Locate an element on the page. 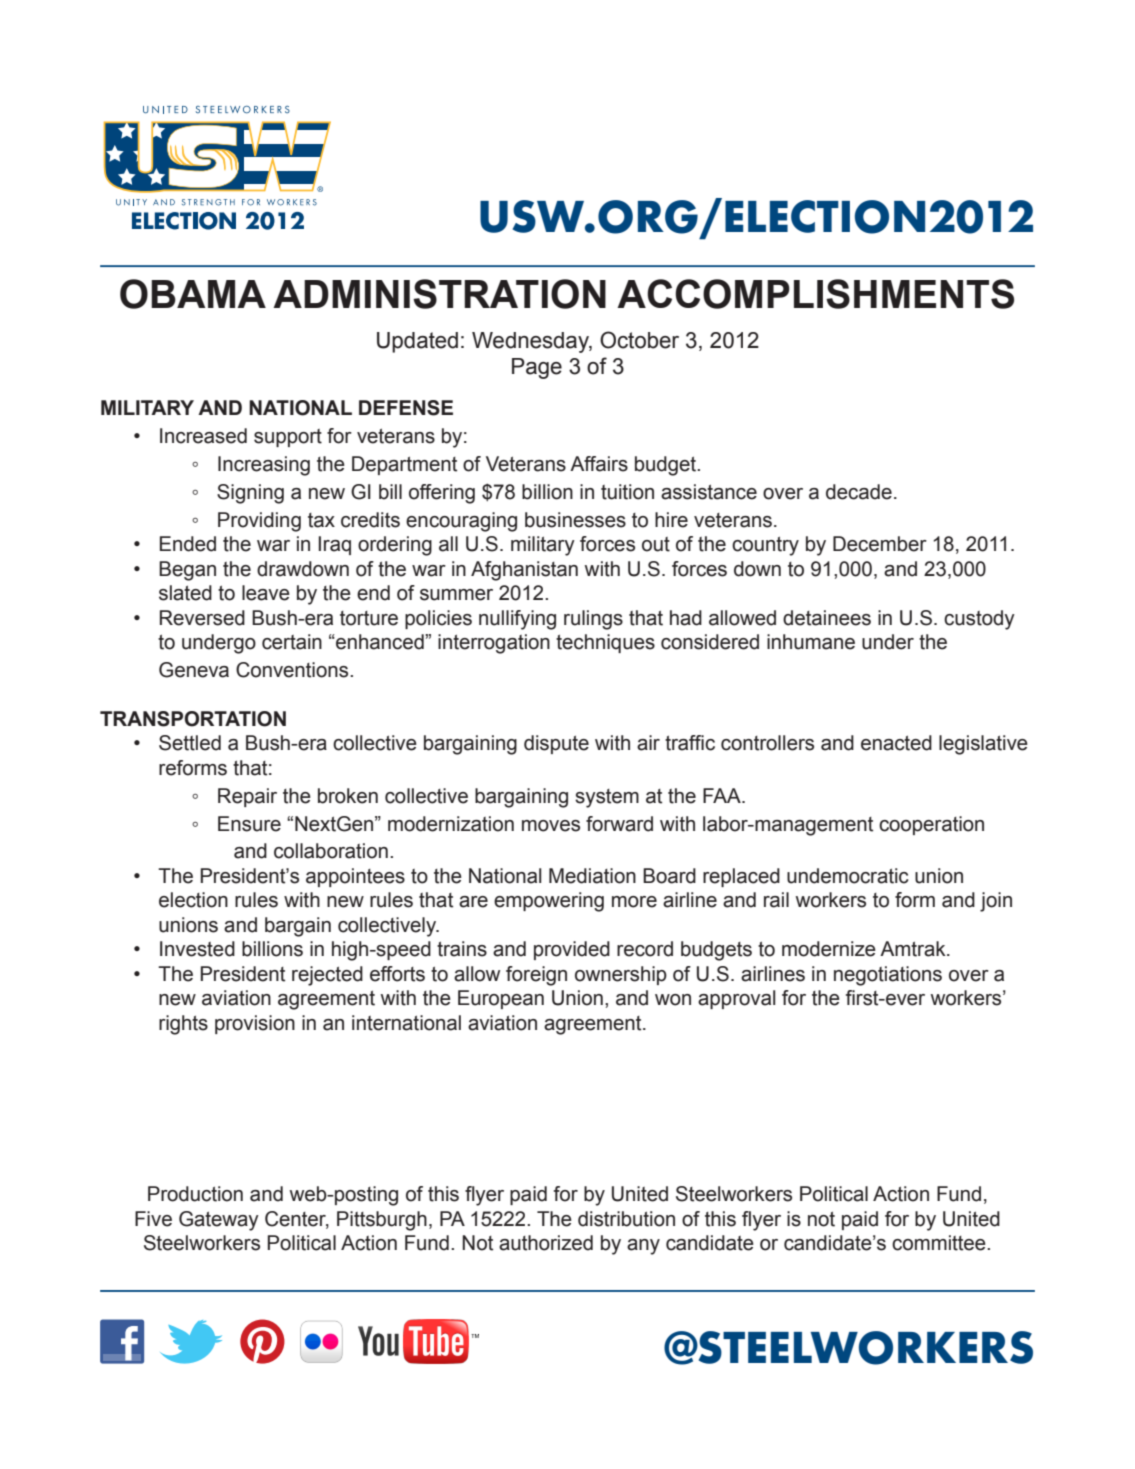  enacted is located at coordinates (896, 743).
